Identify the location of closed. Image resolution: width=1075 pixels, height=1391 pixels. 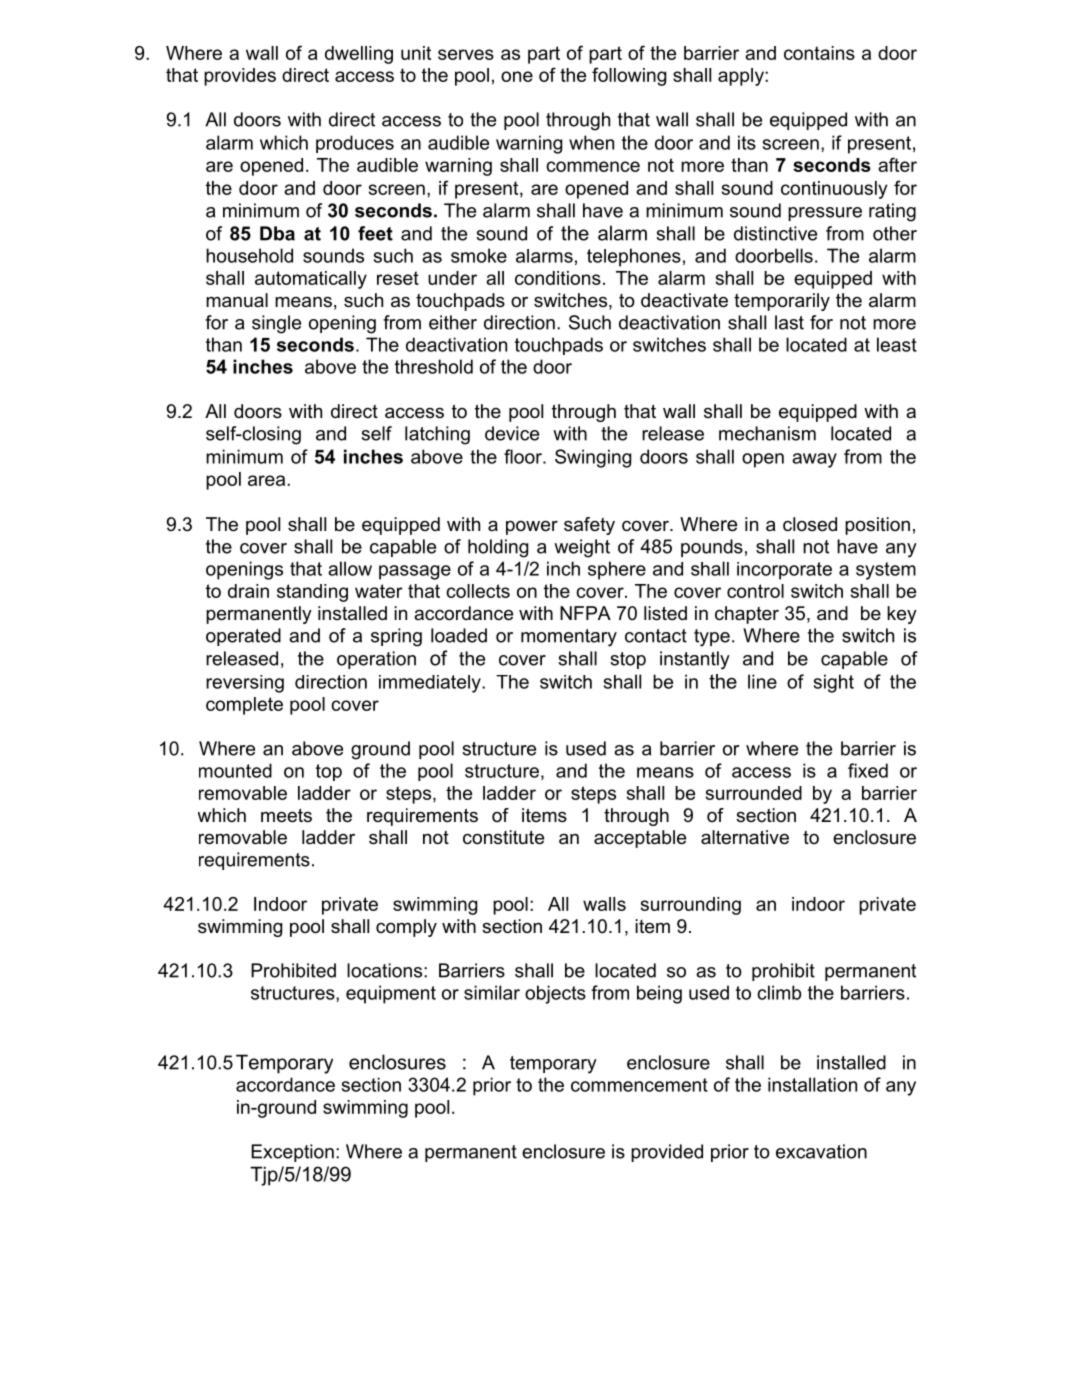
(810, 524).
